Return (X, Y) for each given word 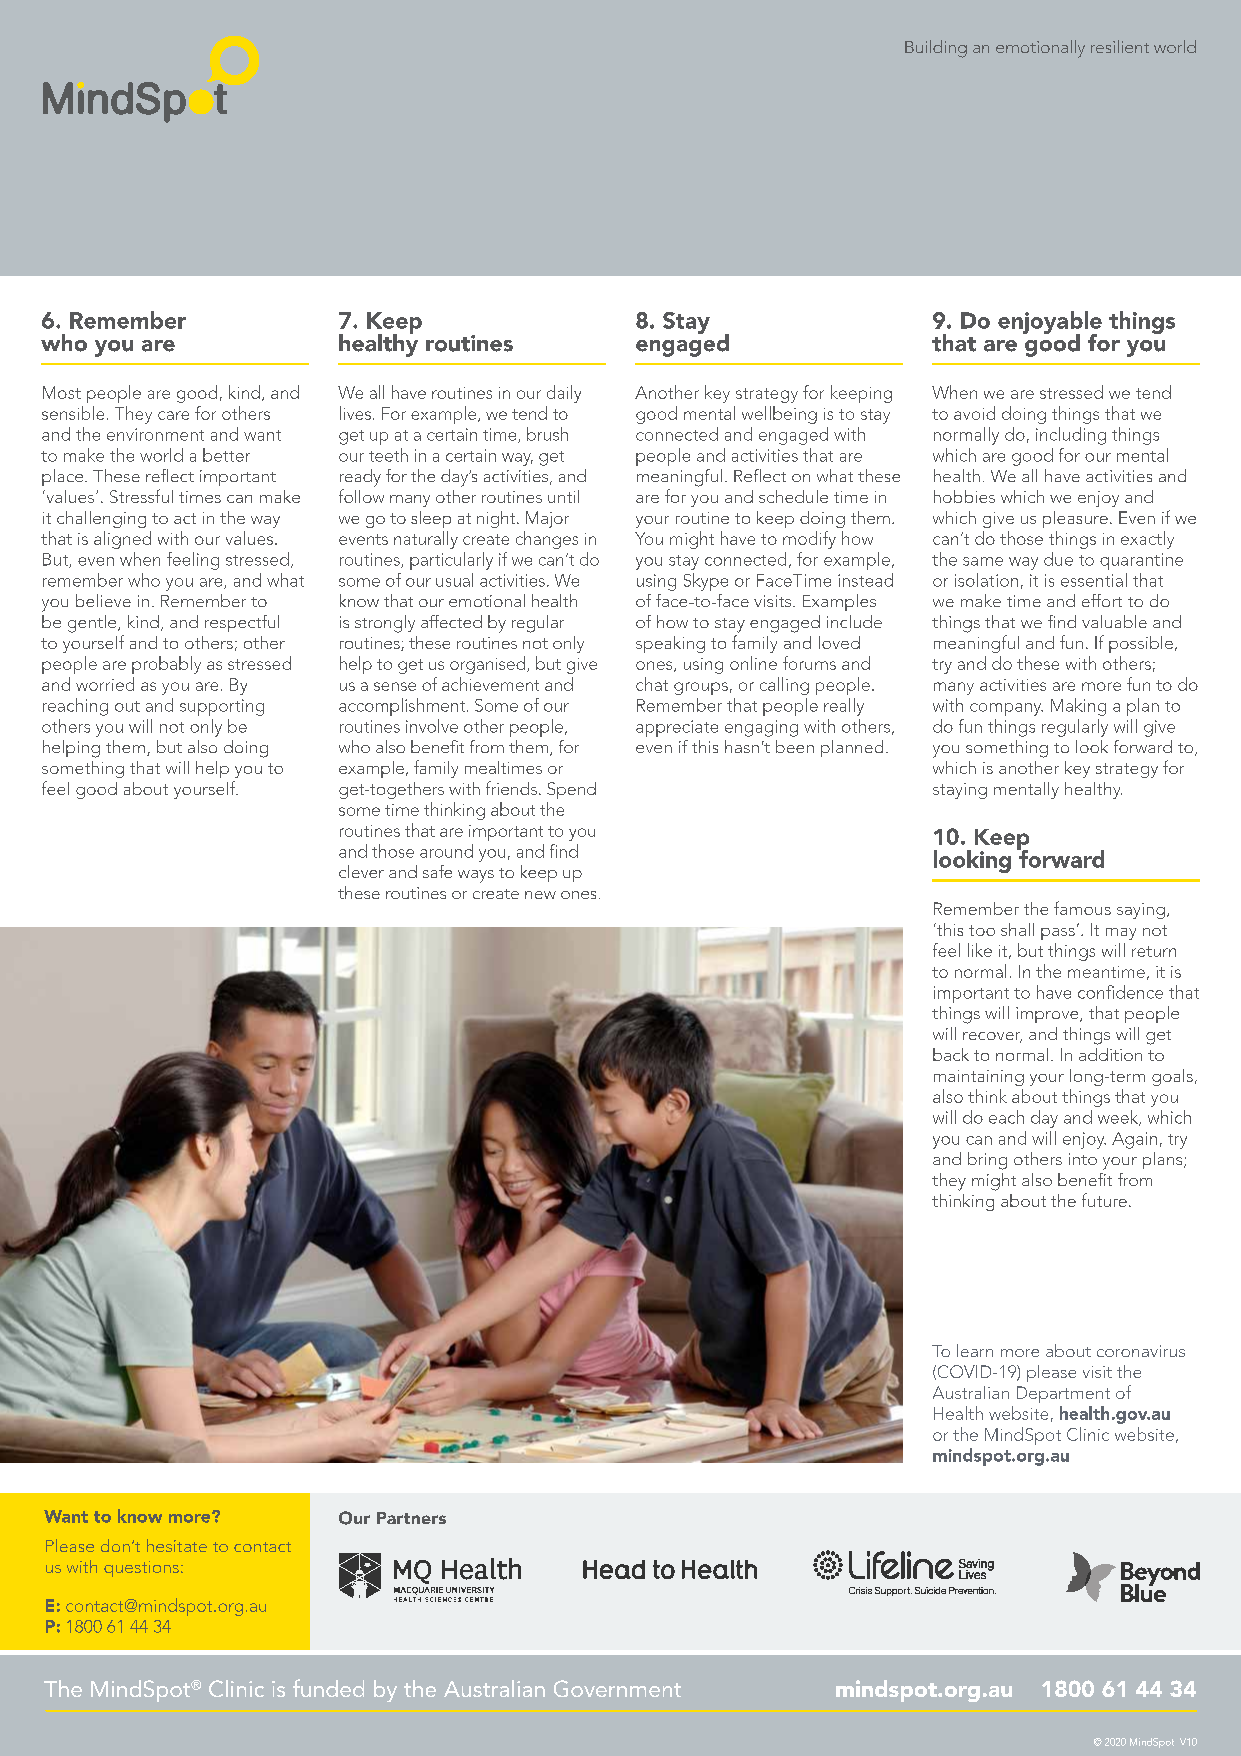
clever (361, 871)
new (540, 895)
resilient (1120, 46)
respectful (242, 623)
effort (1102, 600)
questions (141, 1569)
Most (62, 392)
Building (936, 49)
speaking (670, 644)
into (1083, 1159)
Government (617, 1688)
